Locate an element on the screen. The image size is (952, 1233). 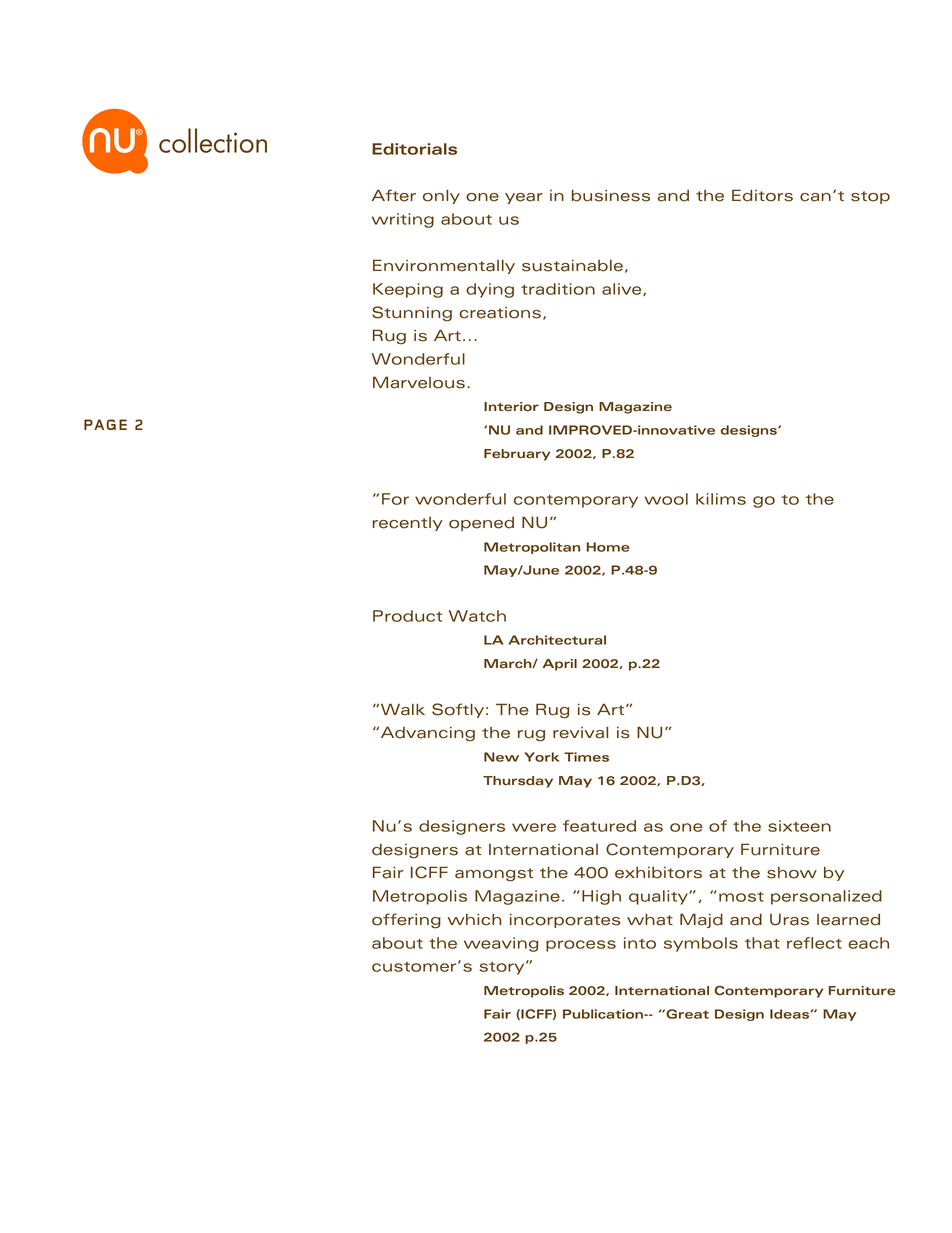
New is located at coordinates (501, 757).
